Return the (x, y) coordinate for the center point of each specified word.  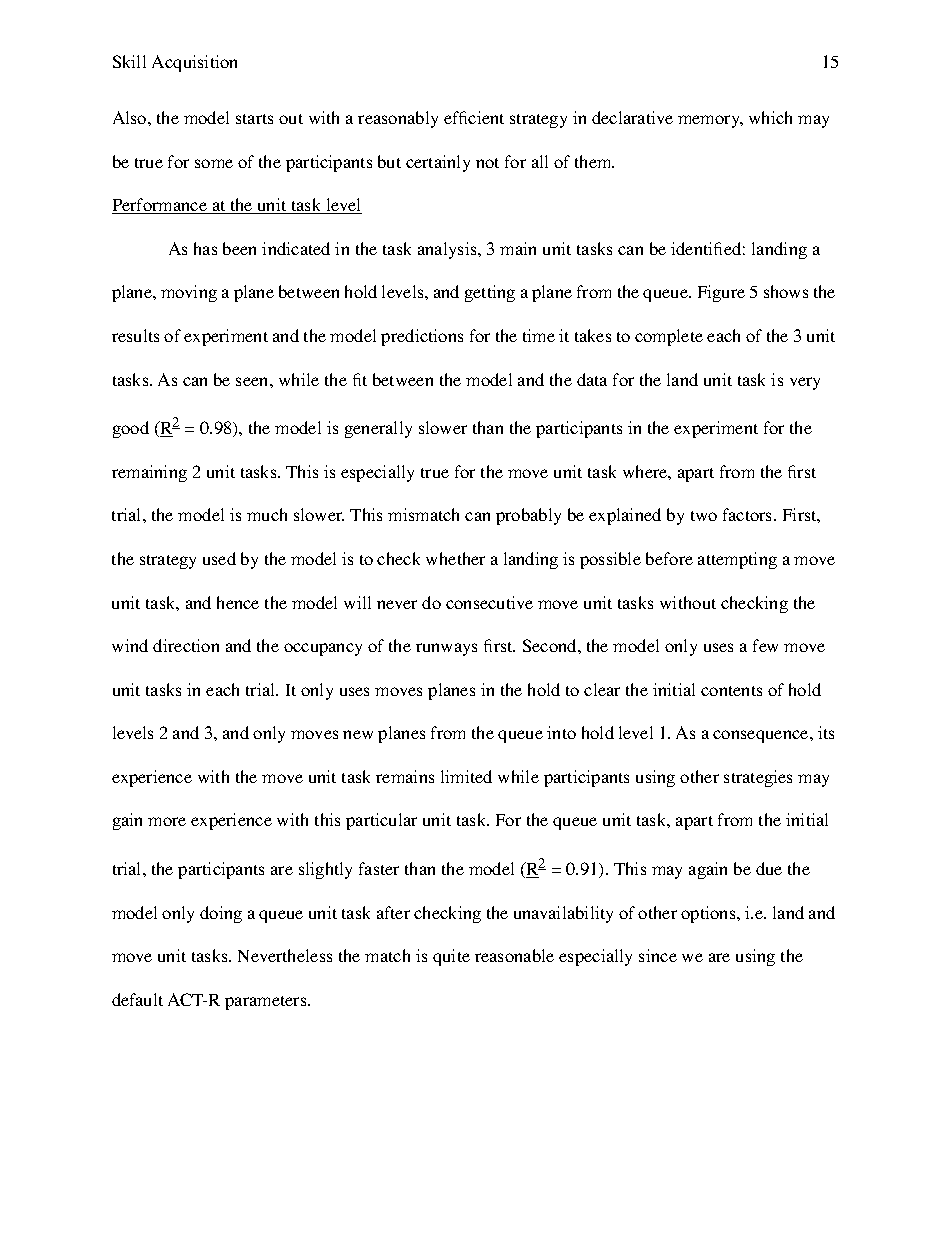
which (770, 117)
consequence (762, 736)
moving (189, 293)
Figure (721, 293)
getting (490, 293)
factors (749, 514)
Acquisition (194, 63)
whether (455, 558)
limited (466, 776)
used (219, 558)
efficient (474, 117)
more (167, 821)
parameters (267, 1003)
